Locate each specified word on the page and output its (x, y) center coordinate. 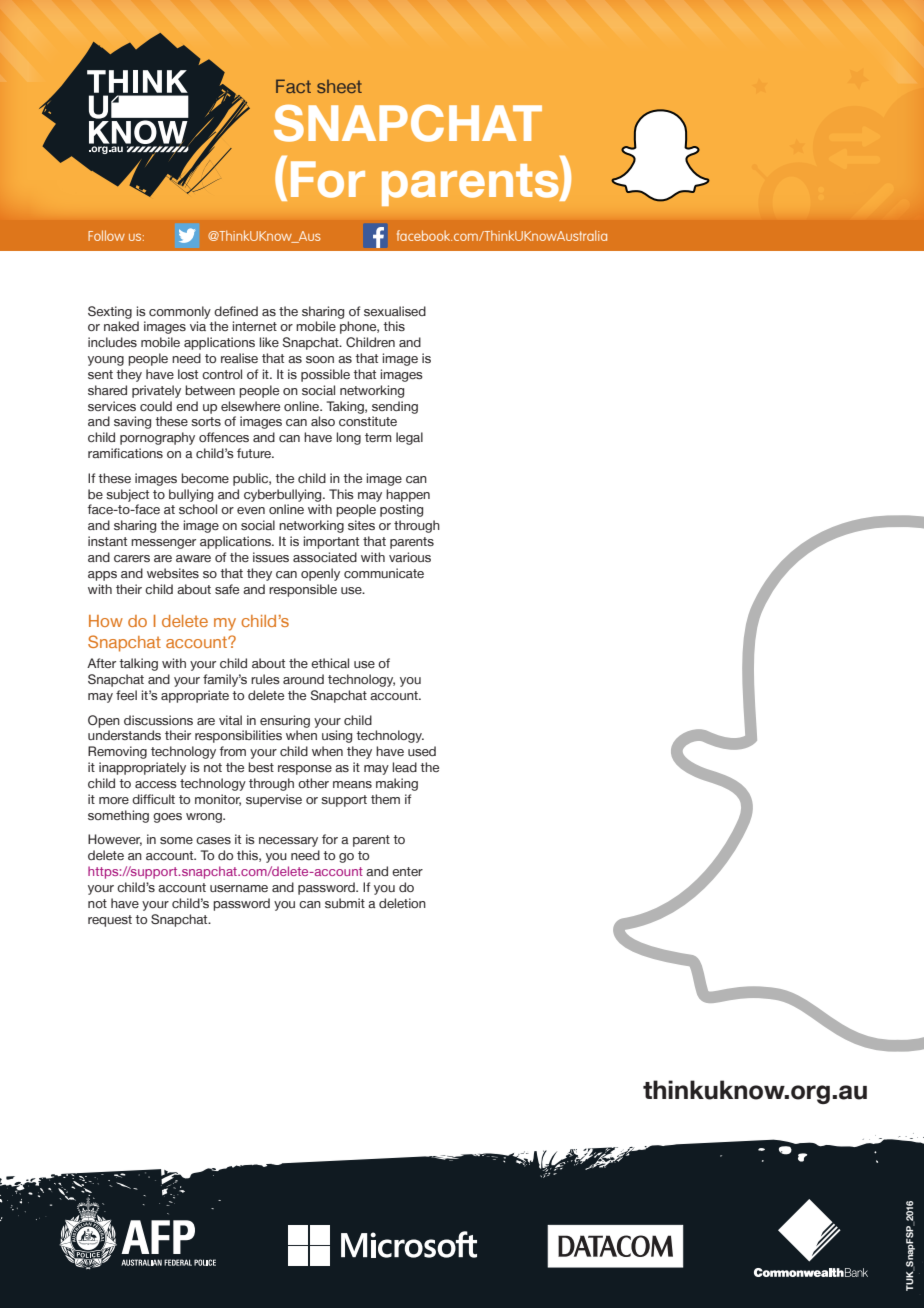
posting (401, 510)
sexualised (395, 311)
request (110, 921)
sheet (339, 86)
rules (265, 679)
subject (127, 495)
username (239, 888)
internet (255, 326)
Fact (293, 86)
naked (121, 326)
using (337, 736)
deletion (402, 903)
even (251, 510)
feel (126, 695)
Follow (106, 235)
